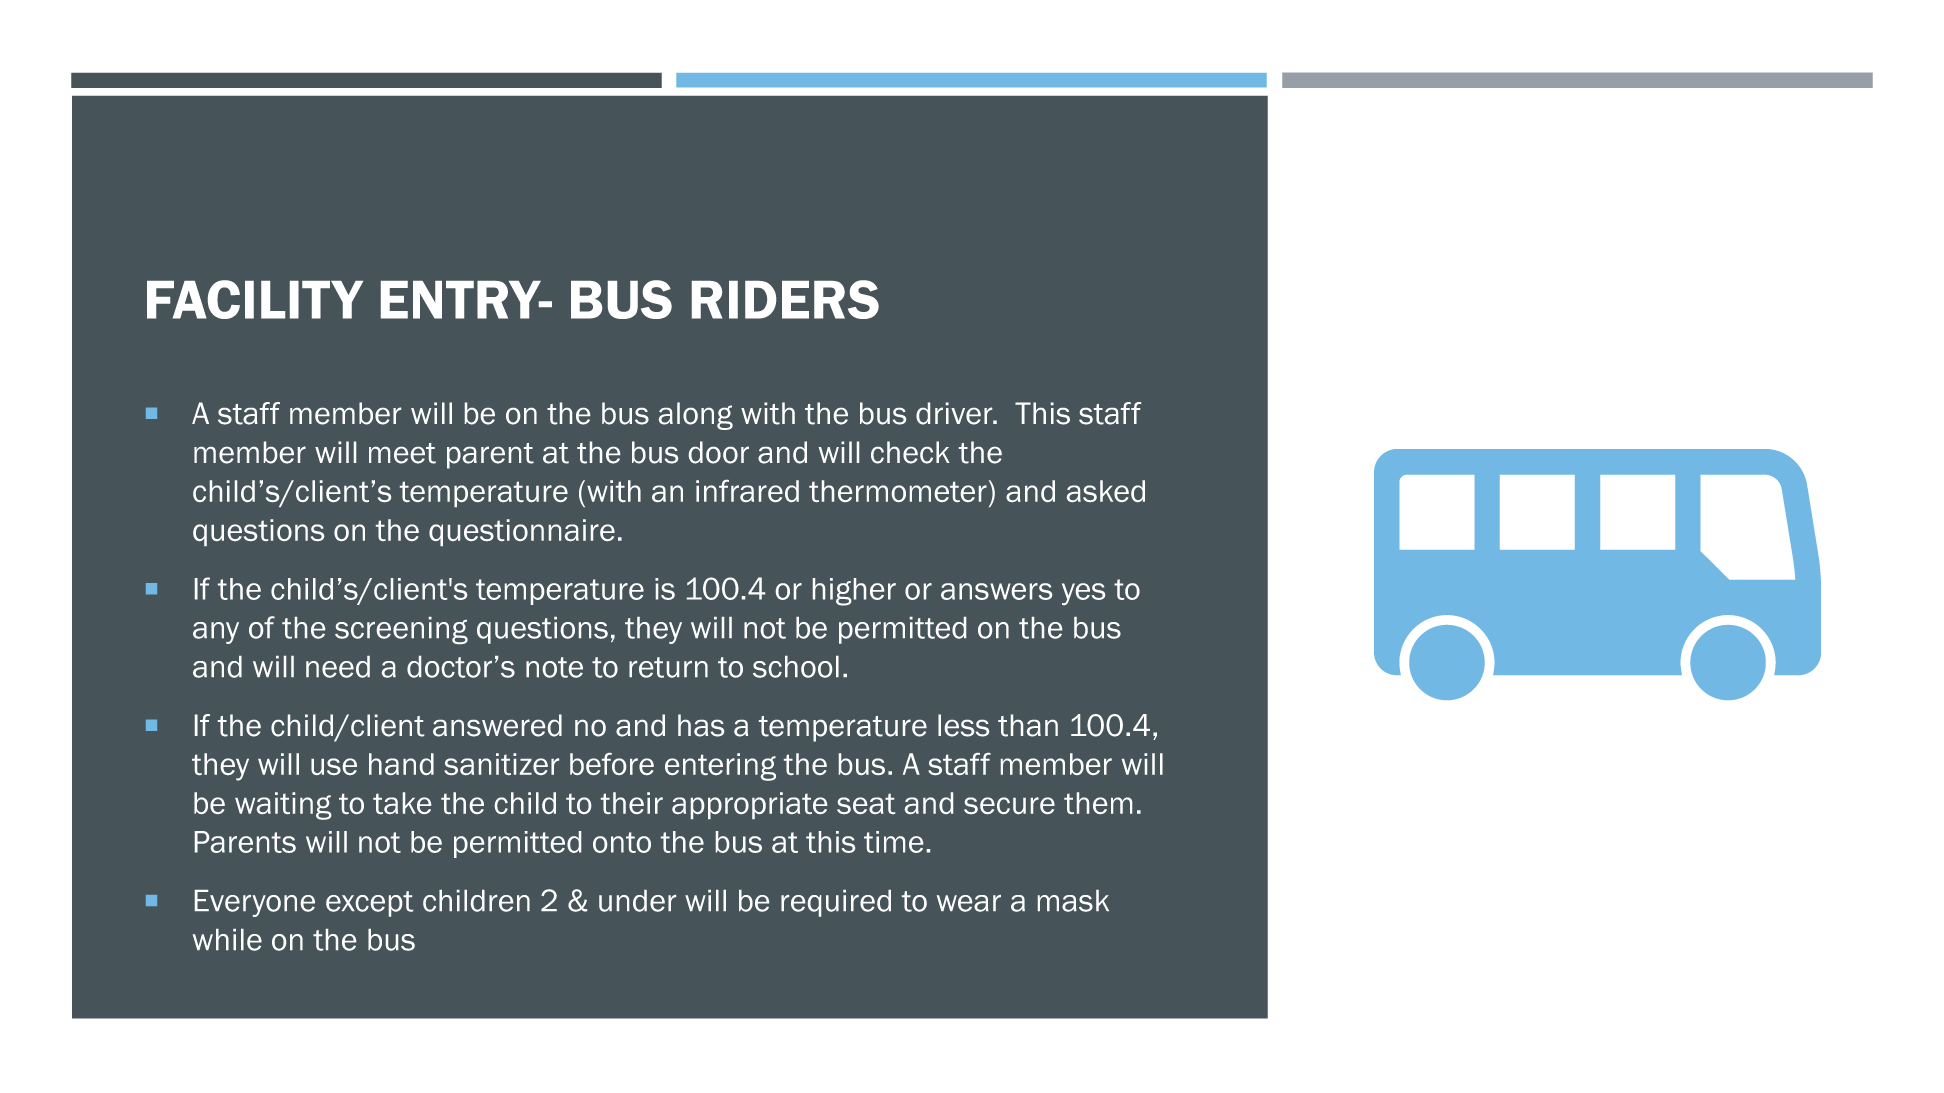 The height and width of the screenshot is (1093, 1944). What do you see at coordinates (785, 299) in the screenshot?
I see `RIDERS` at bounding box center [785, 299].
